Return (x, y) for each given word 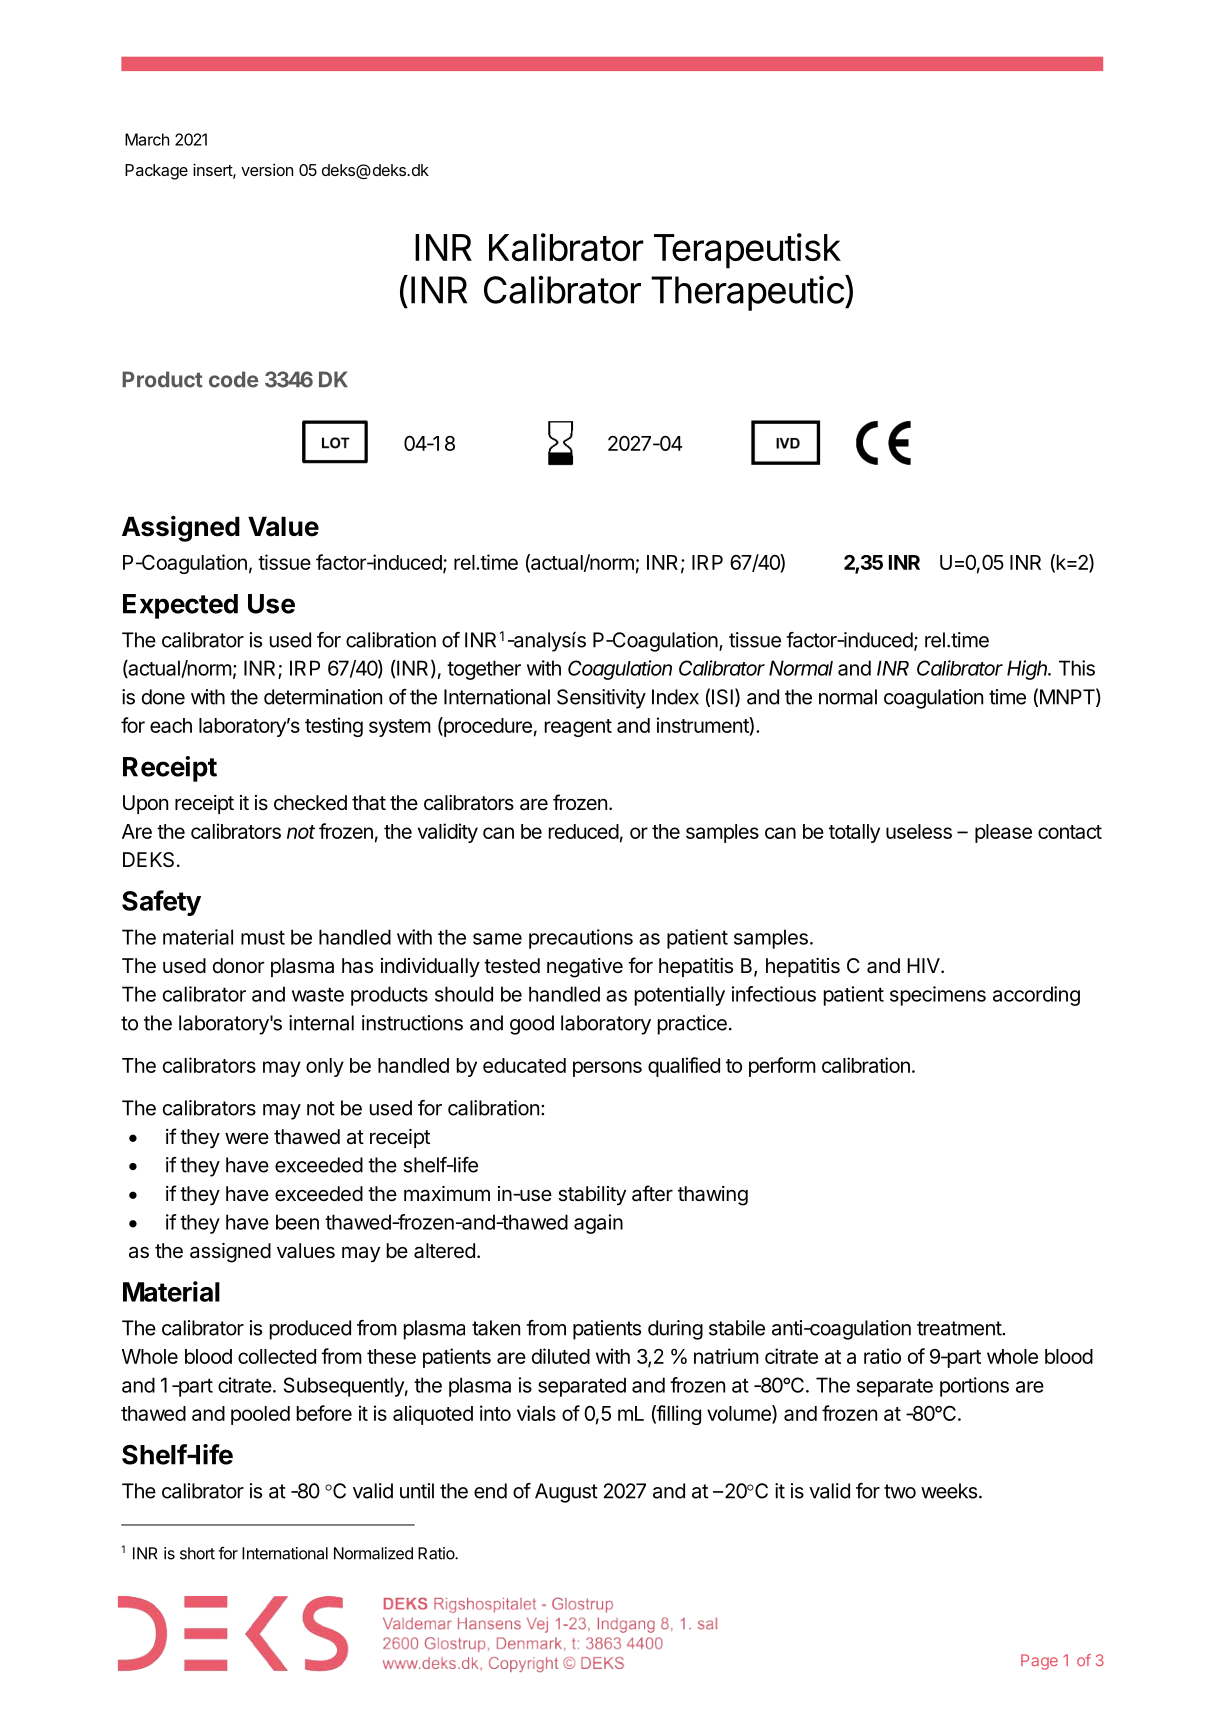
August (566, 1493)
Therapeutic (748, 293)
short (197, 1553)
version (267, 170)
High (1028, 670)
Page (1039, 1662)
